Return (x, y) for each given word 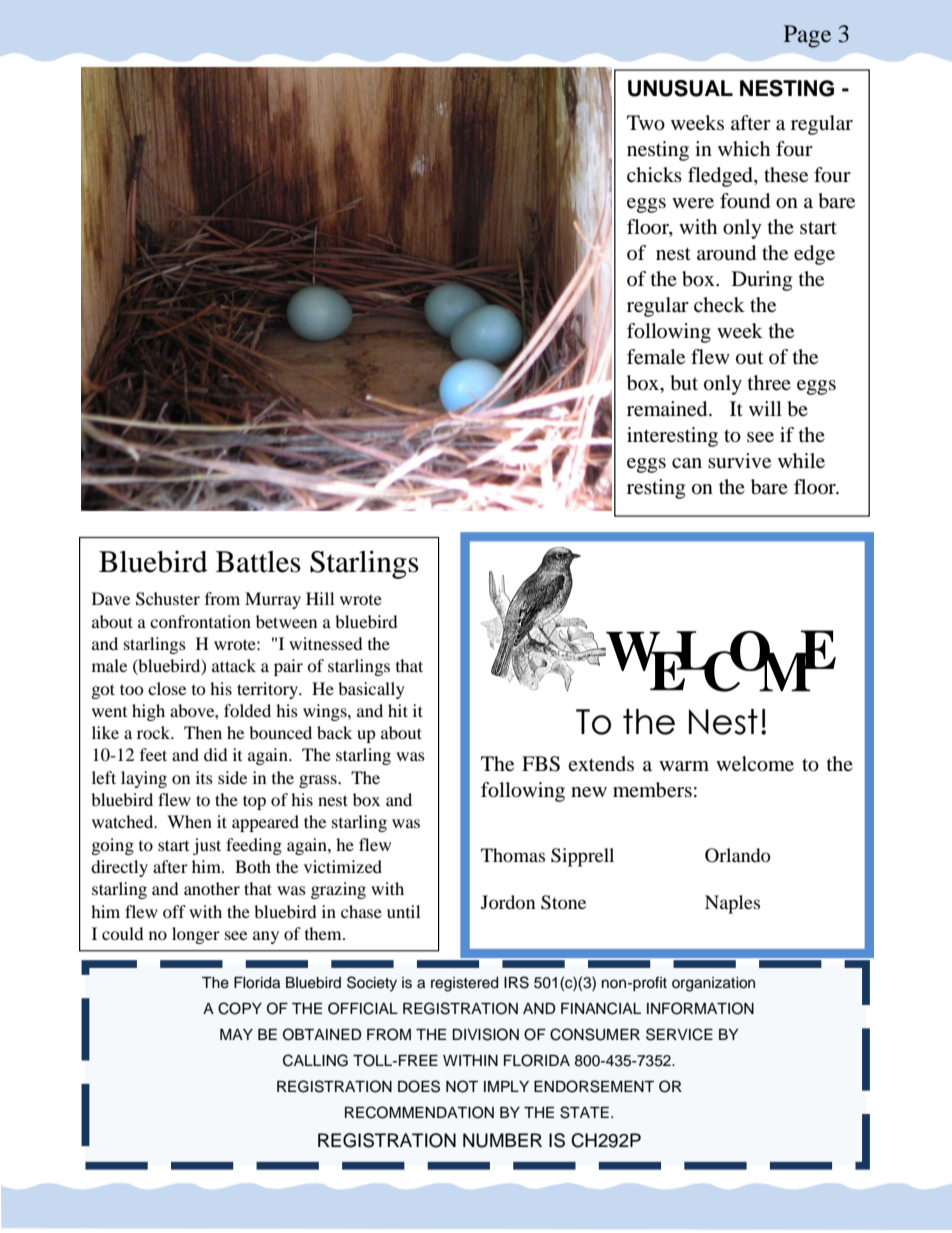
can (687, 463)
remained (668, 409)
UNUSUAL (680, 88)
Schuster (168, 599)
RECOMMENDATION (419, 1112)
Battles (258, 562)
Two (646, 123)
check (719, 304)
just (207, 846)
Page (807, 36)
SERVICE (679, 1034)
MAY (236, 1034)
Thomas (513, 855)
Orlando (738, 855)
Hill (320, 598)
